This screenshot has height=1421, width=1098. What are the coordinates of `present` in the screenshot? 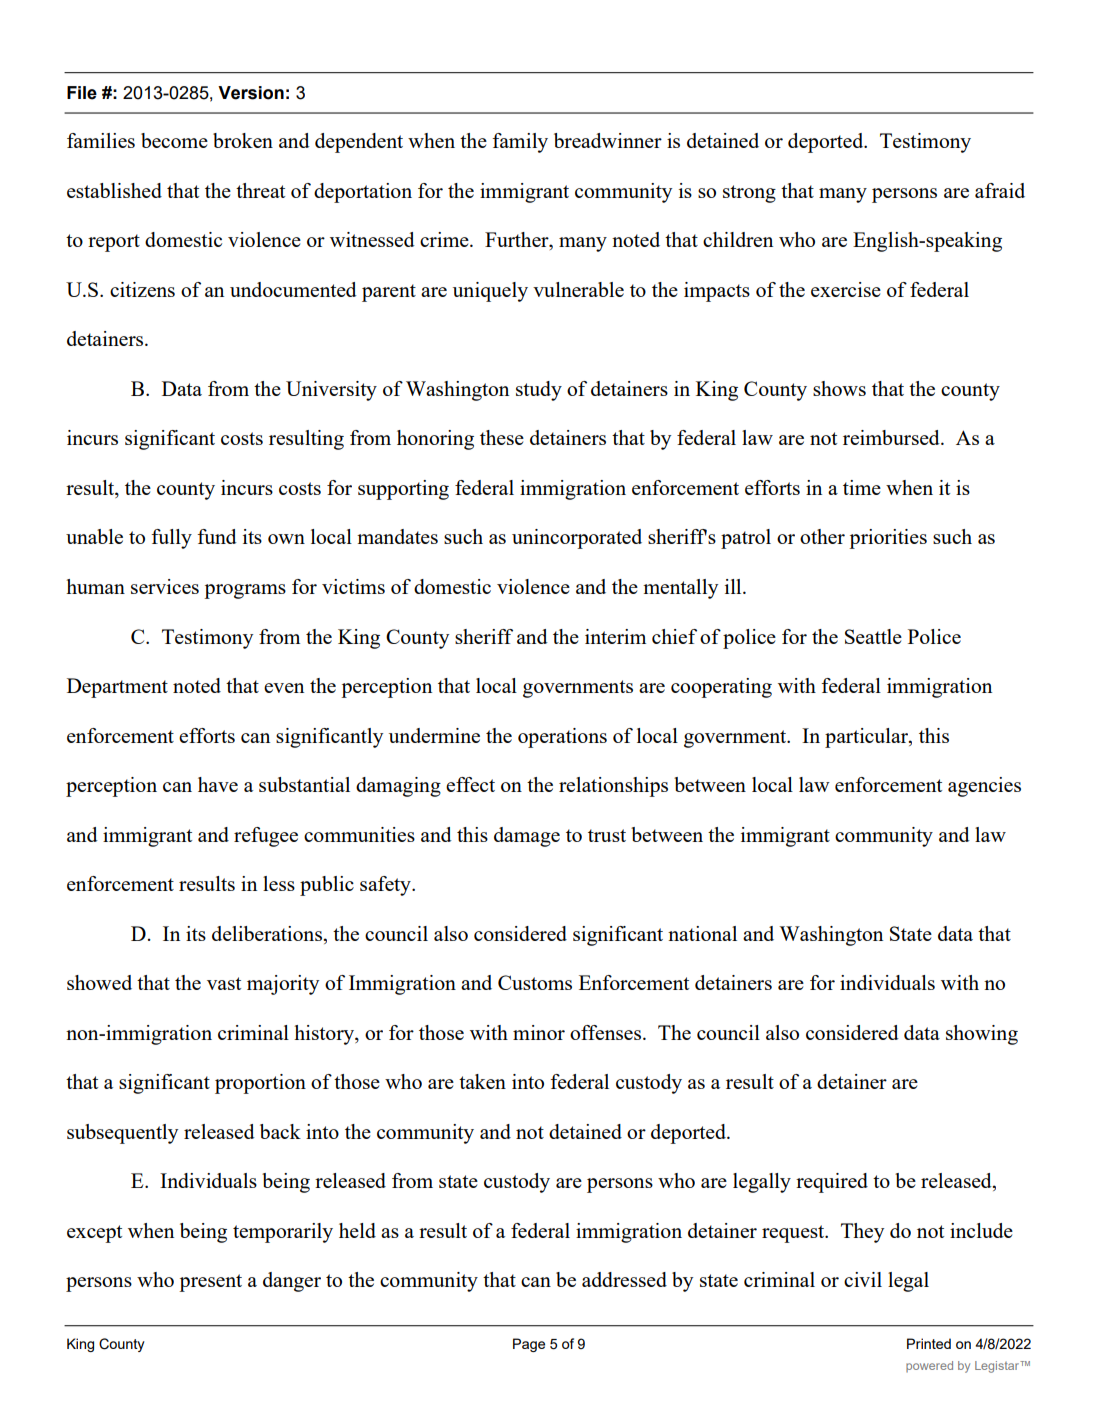 It's located at (210, 1283).
